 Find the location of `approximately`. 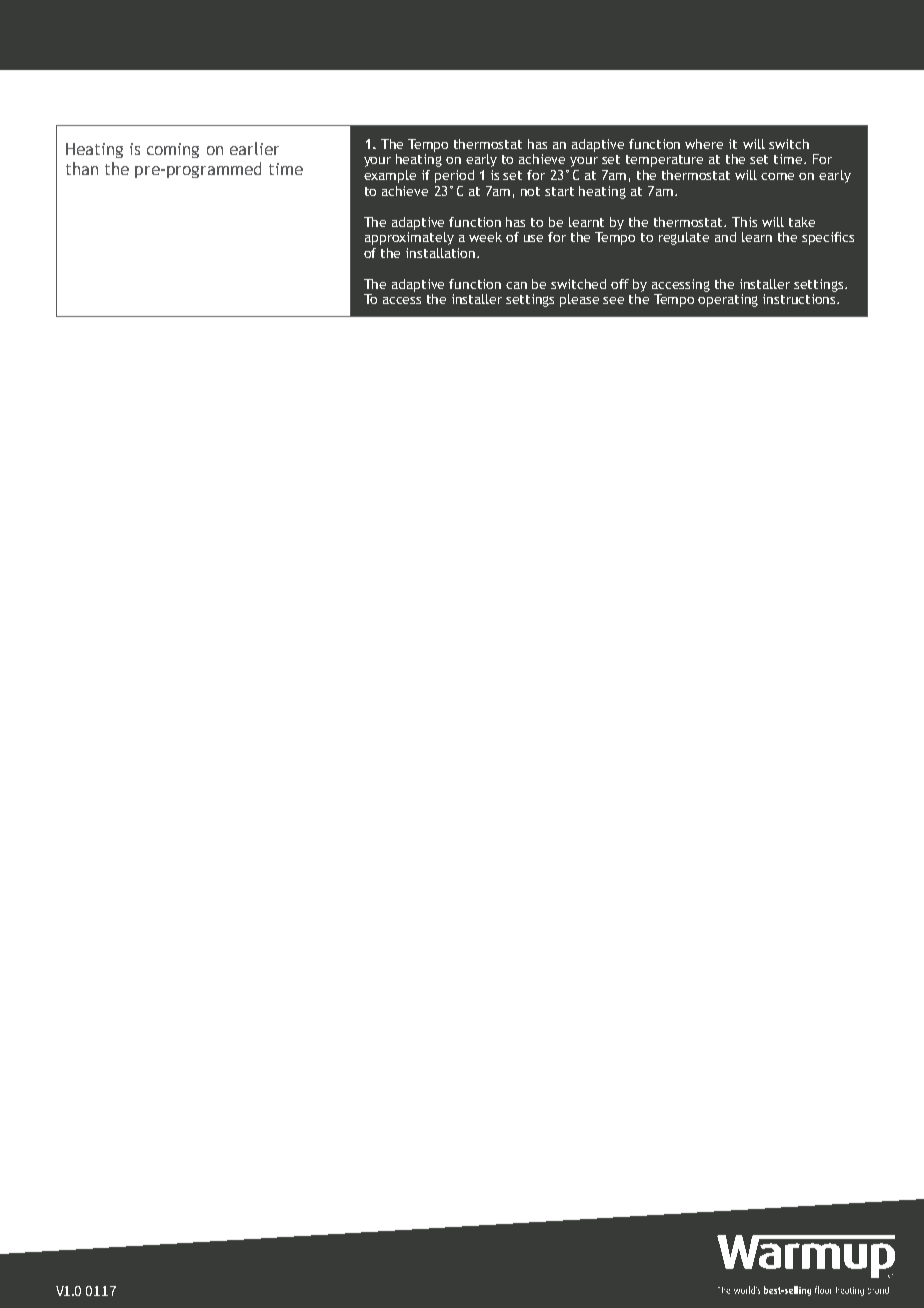

approximately is located at coordinates (409, 237).
